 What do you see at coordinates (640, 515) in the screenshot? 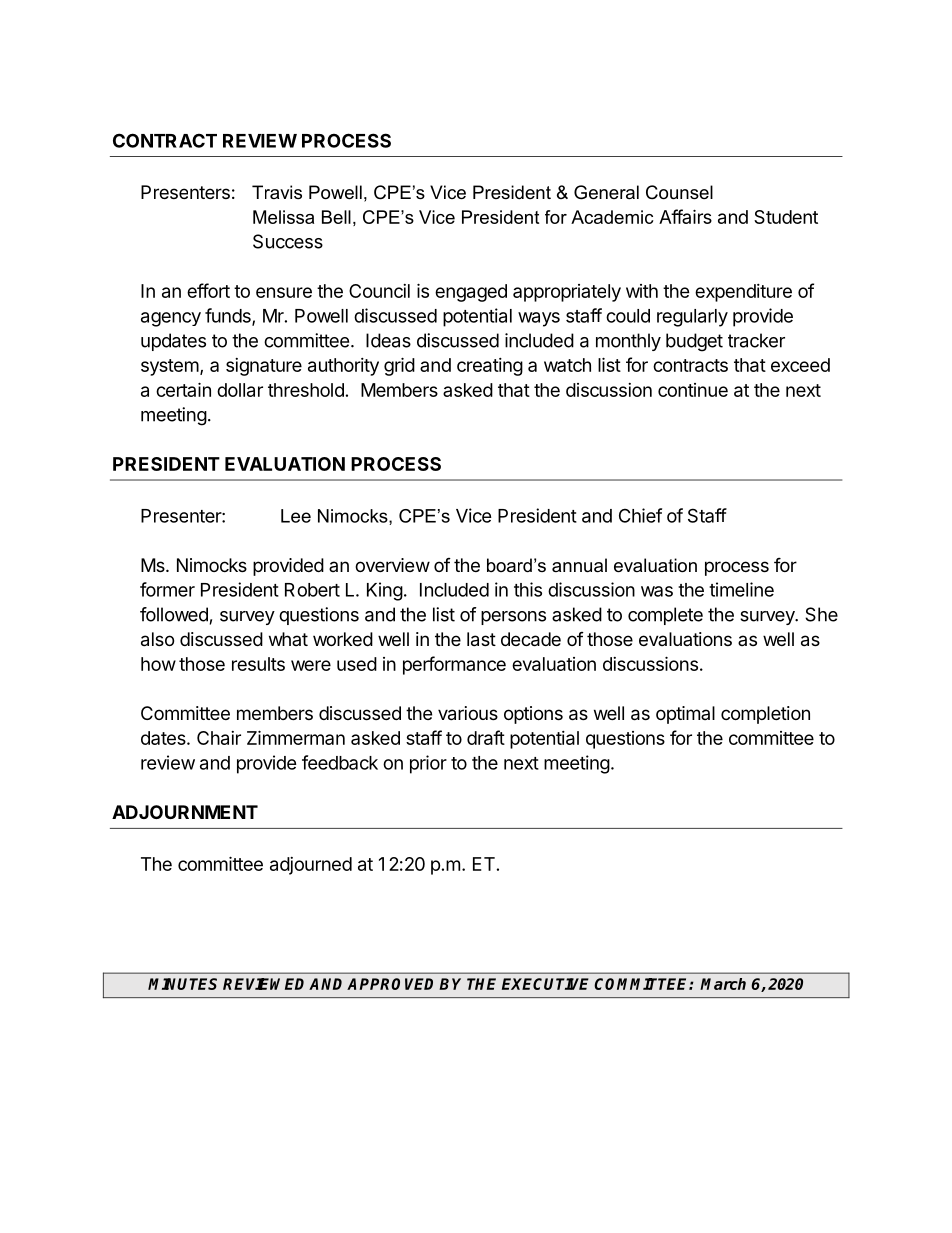
I see `Chief` at bounding box center [640, 515].
